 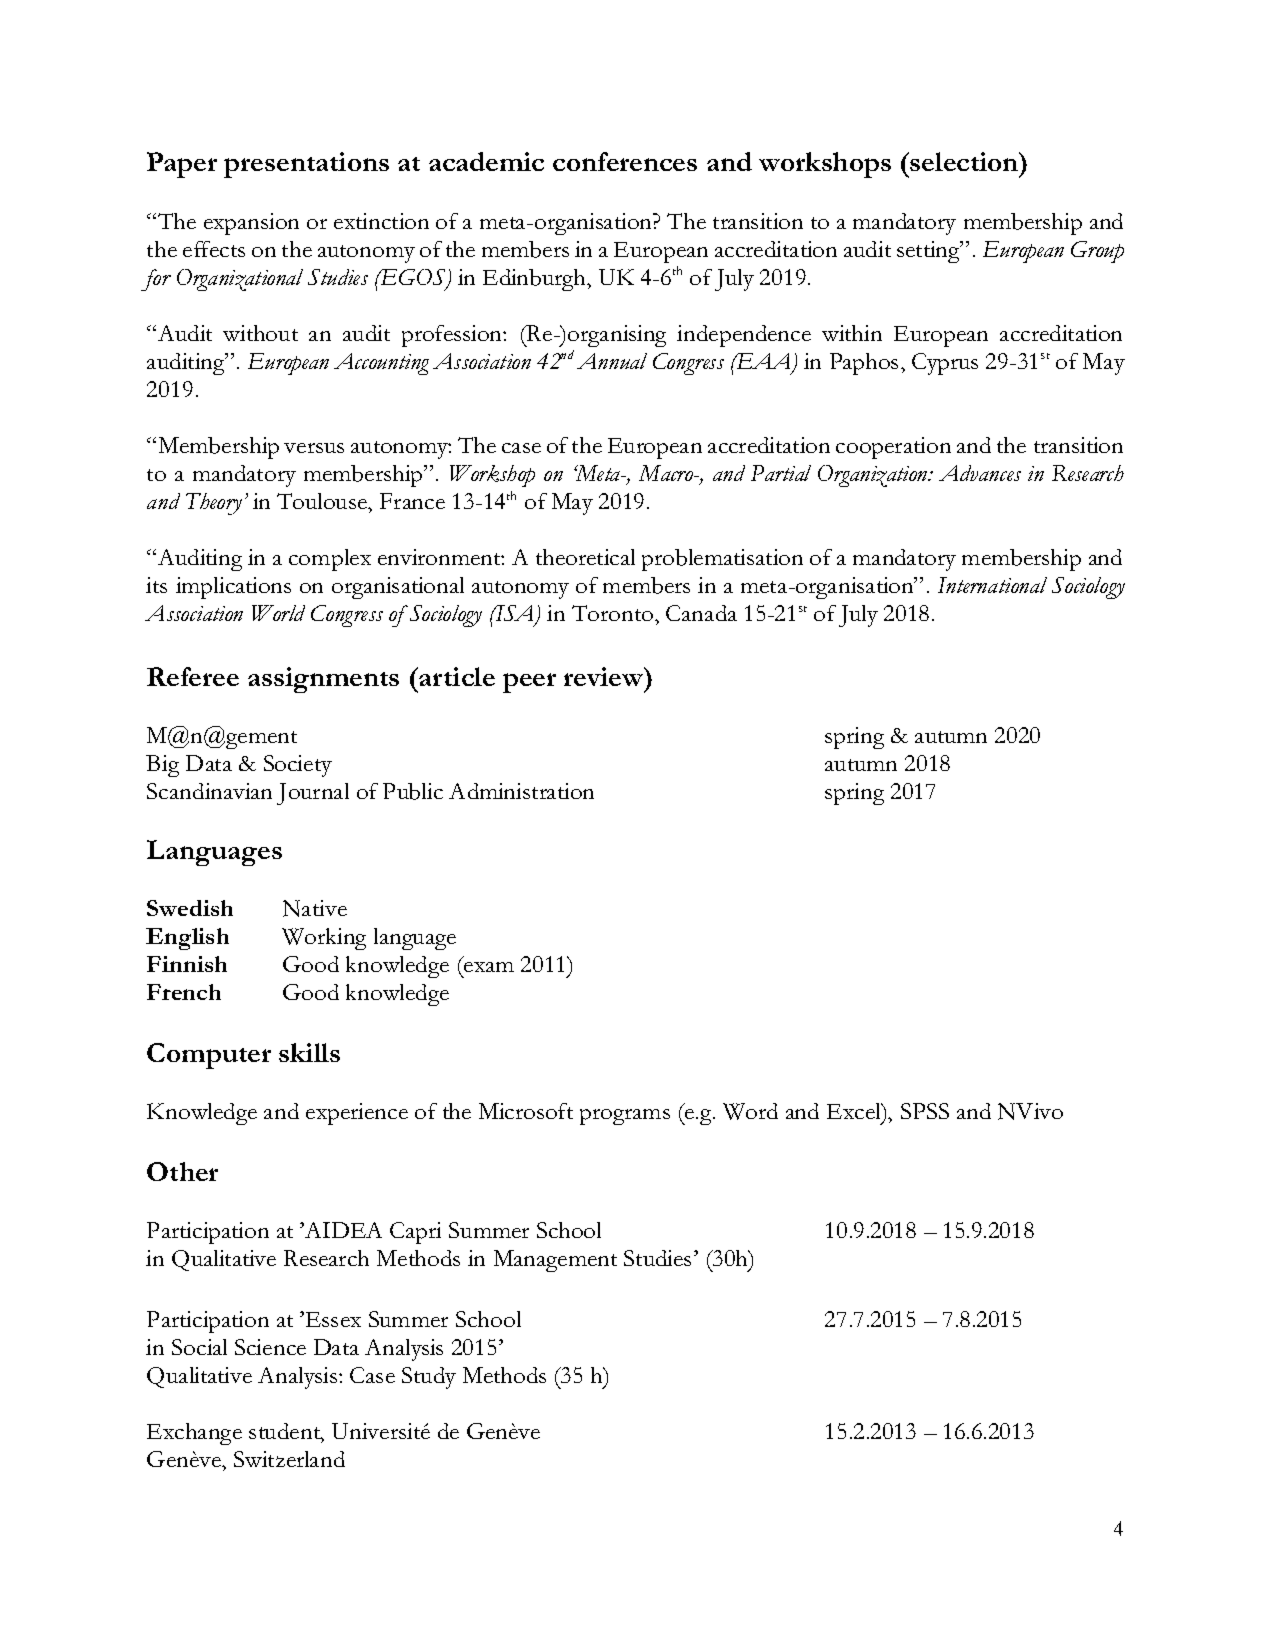 I want to click on selection, so click(x=965, y=161).
